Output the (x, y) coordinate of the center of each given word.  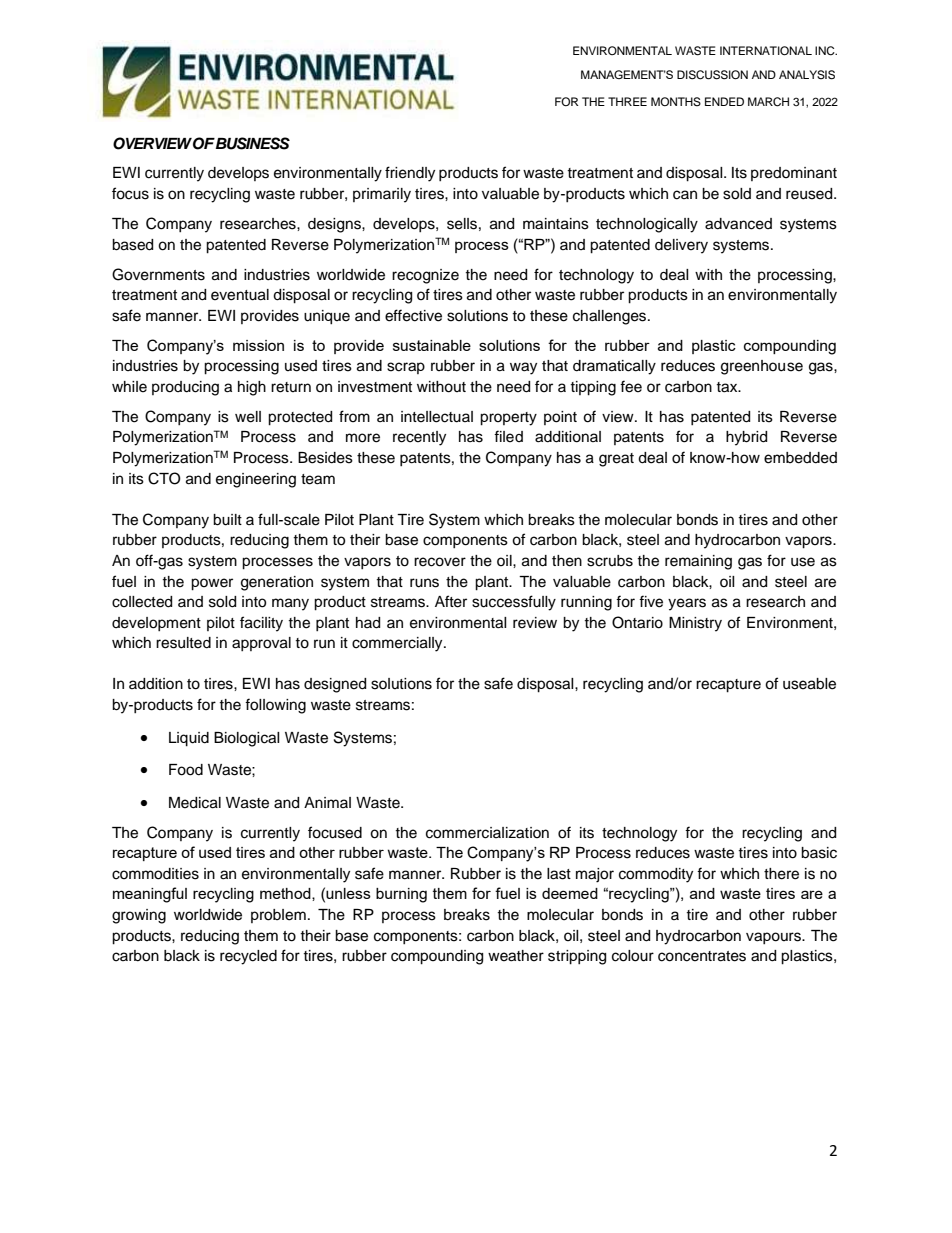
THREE (627, 101)
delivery (681, 246)
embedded (800, 458)
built (227, 520)
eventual (240, 295)
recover (440, 562)
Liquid (189, 739)
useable (809, 684)
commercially (398, 644)
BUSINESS (252, 143)
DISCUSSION (712, 75)
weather (516, 956)
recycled (248, 957)
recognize (425, 276)
